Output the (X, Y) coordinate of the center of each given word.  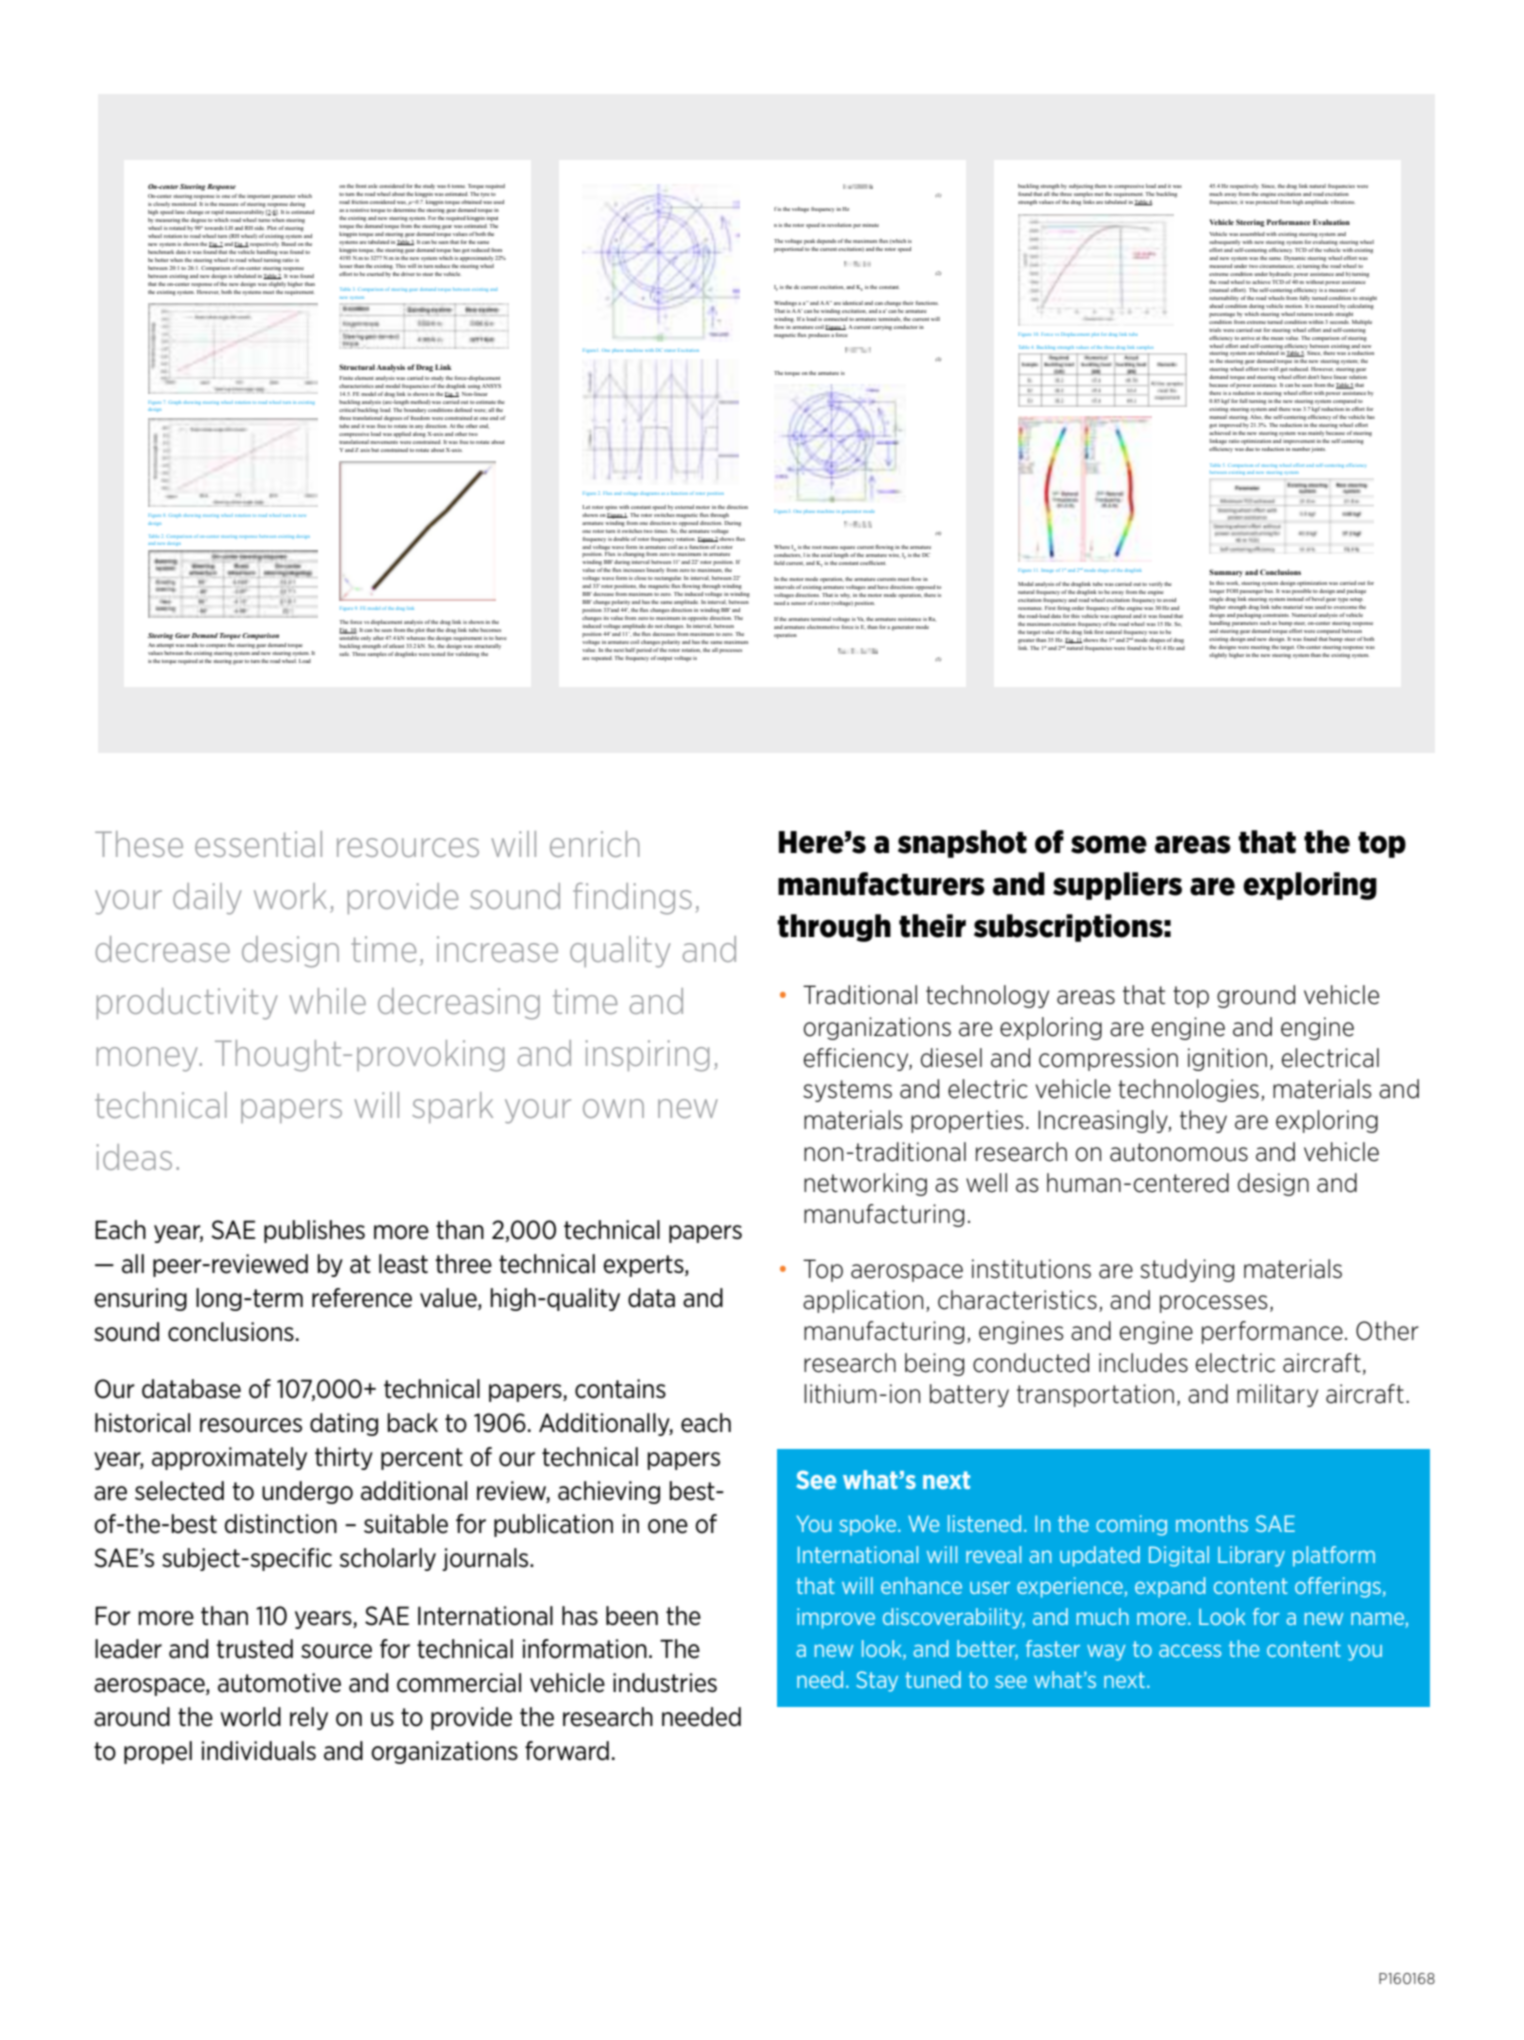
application (863, 1301)
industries (665, 1683)
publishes (314, 1231)
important (258, 197)
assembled (1252, 234)
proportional (789, 248)
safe (344, 654)
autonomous (1179, 1152)
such (1265, 621)
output (664, 659)
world (250, 1717)
